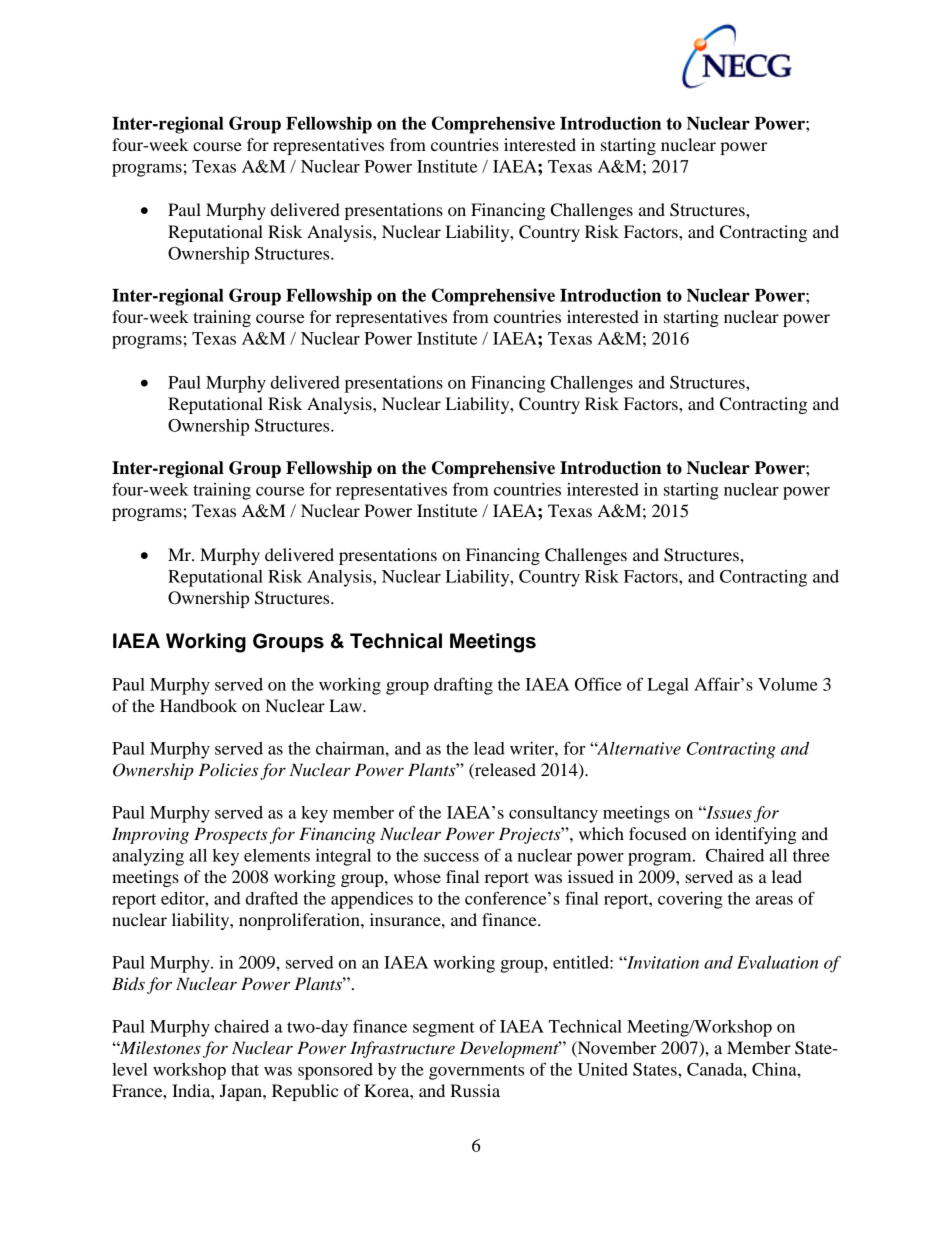  Describe the element at coordinates (463, 686) in the screenshot. I see `drafting` at that location.
